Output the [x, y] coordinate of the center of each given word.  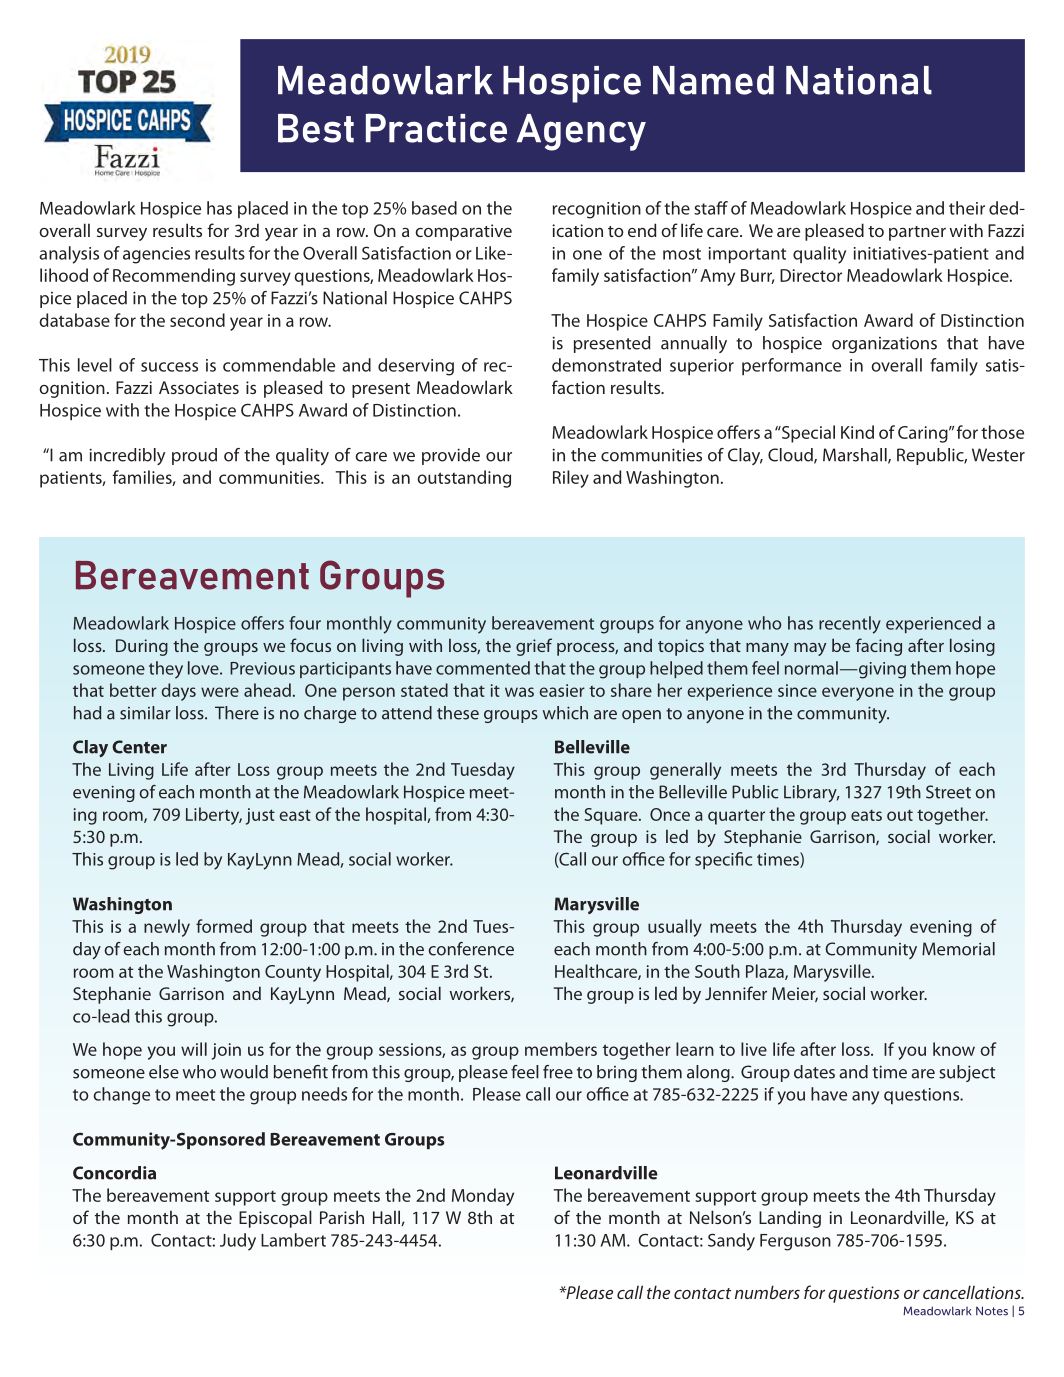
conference [471, 949]
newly [167, 928]
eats [866, 815]
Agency [581, 132]
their [967, 208]
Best [316, 128]
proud [194, 456]
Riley [571, 479]
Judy [238, 1242]
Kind [857, 432]
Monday [483, 1197]
